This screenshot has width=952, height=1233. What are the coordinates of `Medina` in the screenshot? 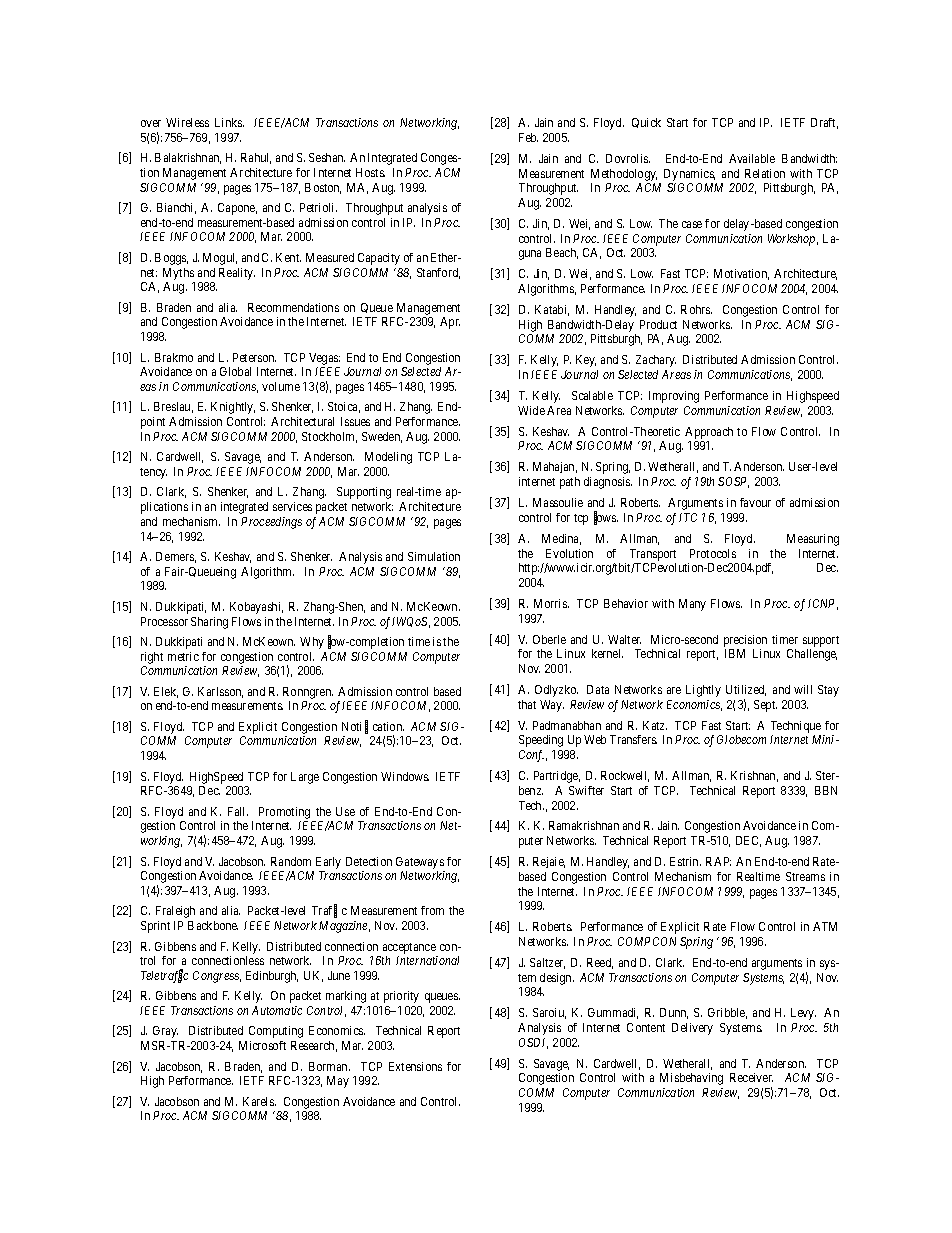 It's located at (561, 539).
